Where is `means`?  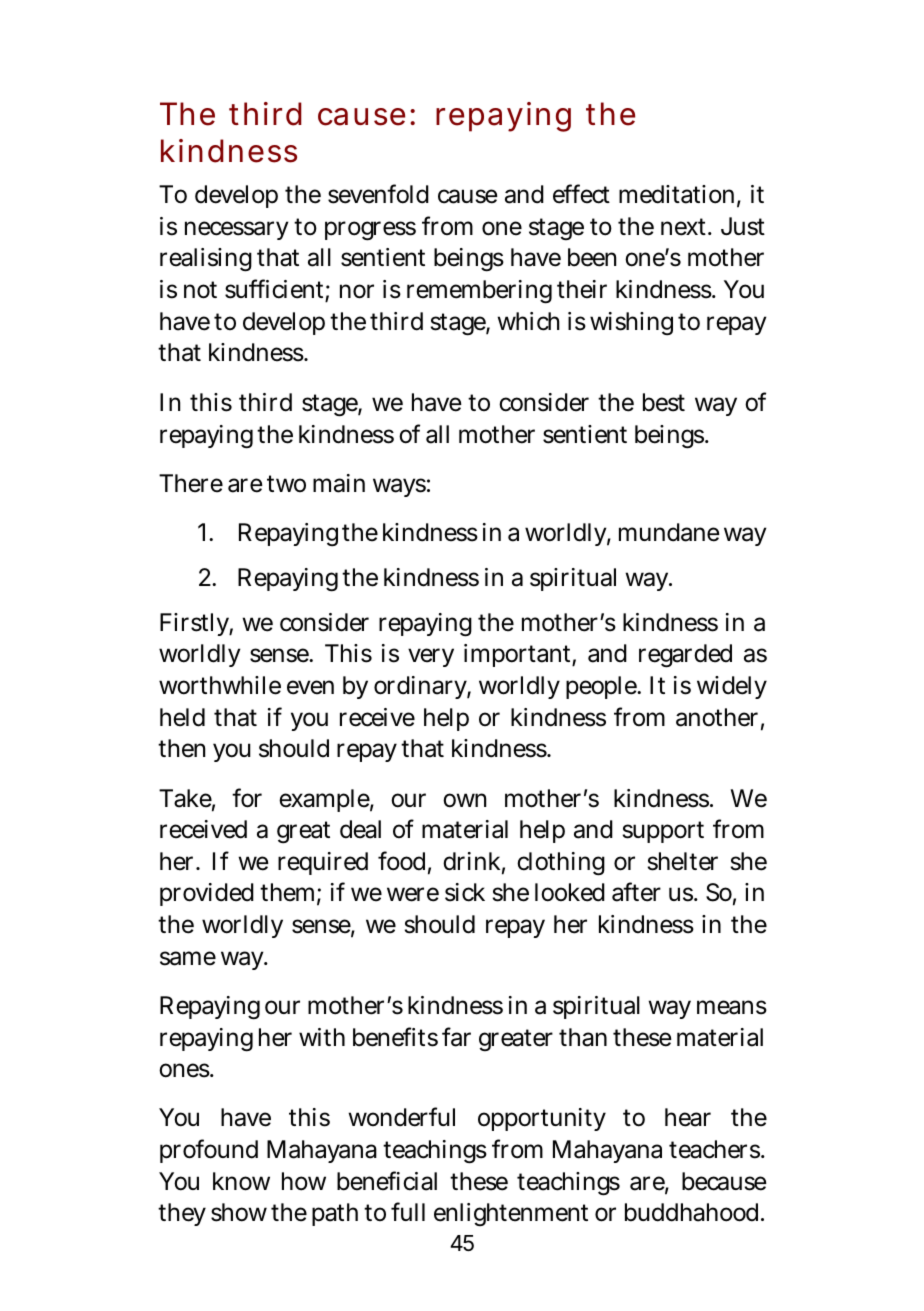 means is located at coordinates (732, 1007).
